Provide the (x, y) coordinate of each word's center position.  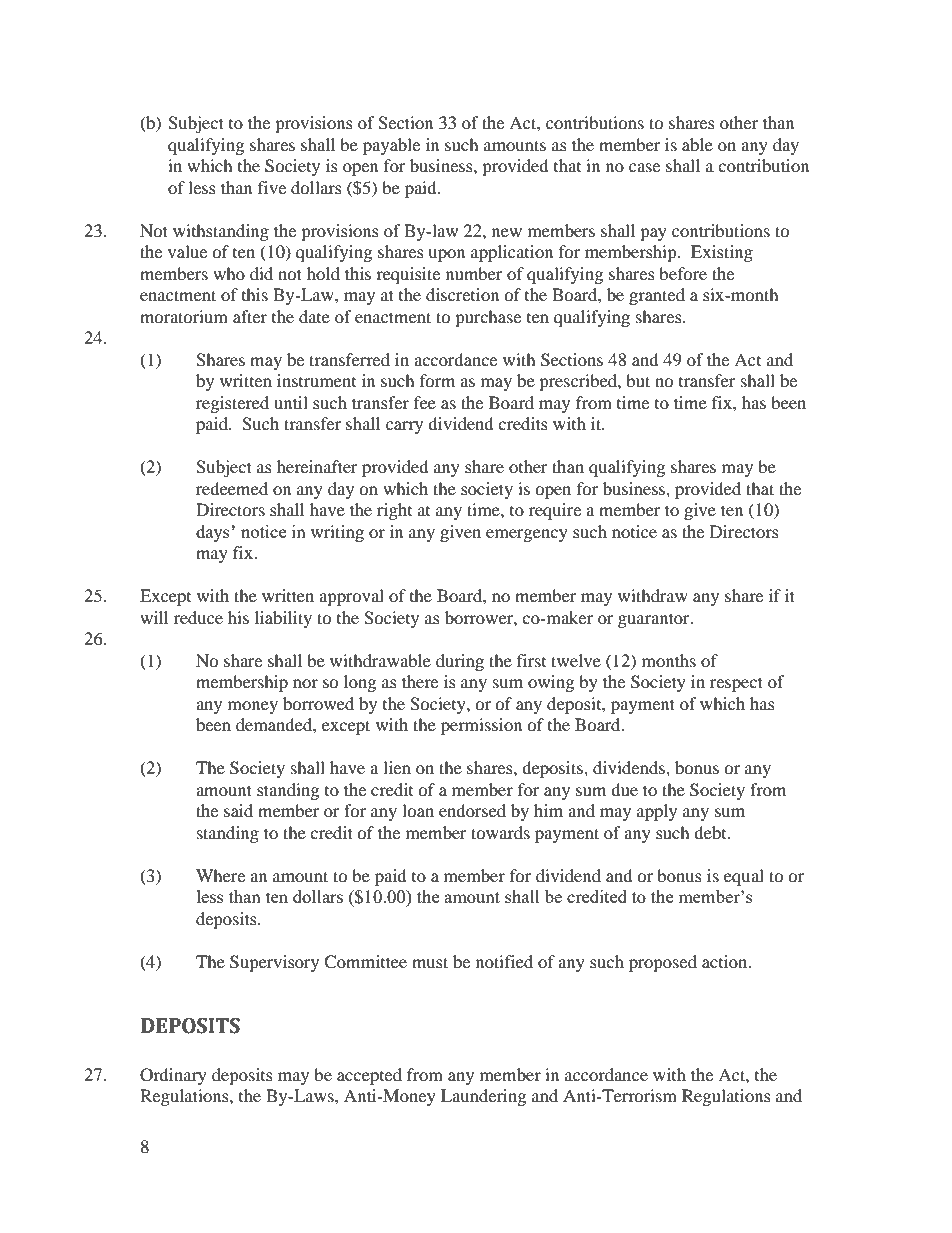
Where (220, 875)
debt (711, 832)
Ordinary (173, 1076)
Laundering (483, 1097)
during (460, 662)
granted (657, 296)
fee (425, 402)
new (507, 232)
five (272, 187)
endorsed (472, 810)
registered (232, 404)
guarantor (655, 620)
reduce (198, 617)
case (644, 167)
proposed (663, 963)
